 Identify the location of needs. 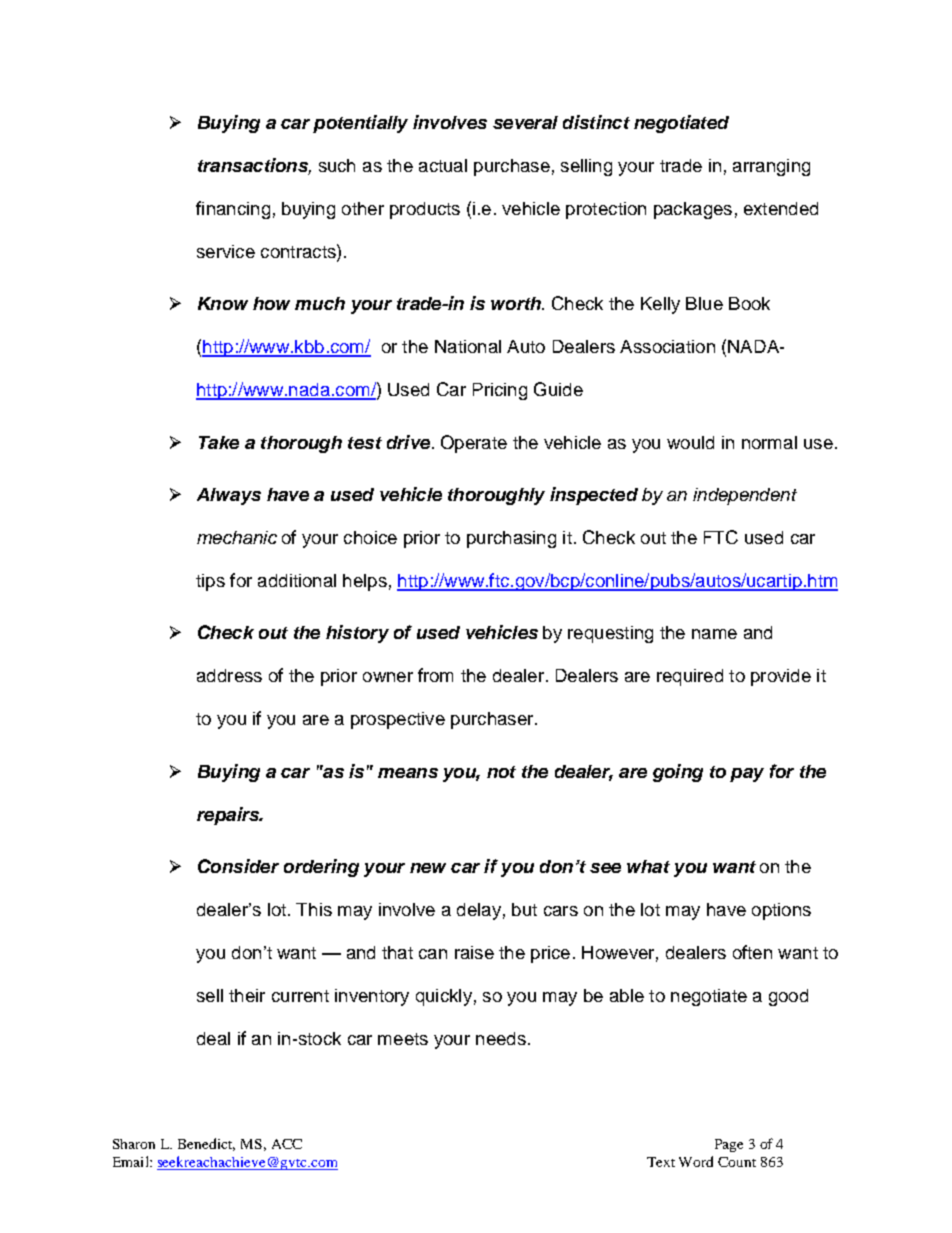
(501, 1038).
